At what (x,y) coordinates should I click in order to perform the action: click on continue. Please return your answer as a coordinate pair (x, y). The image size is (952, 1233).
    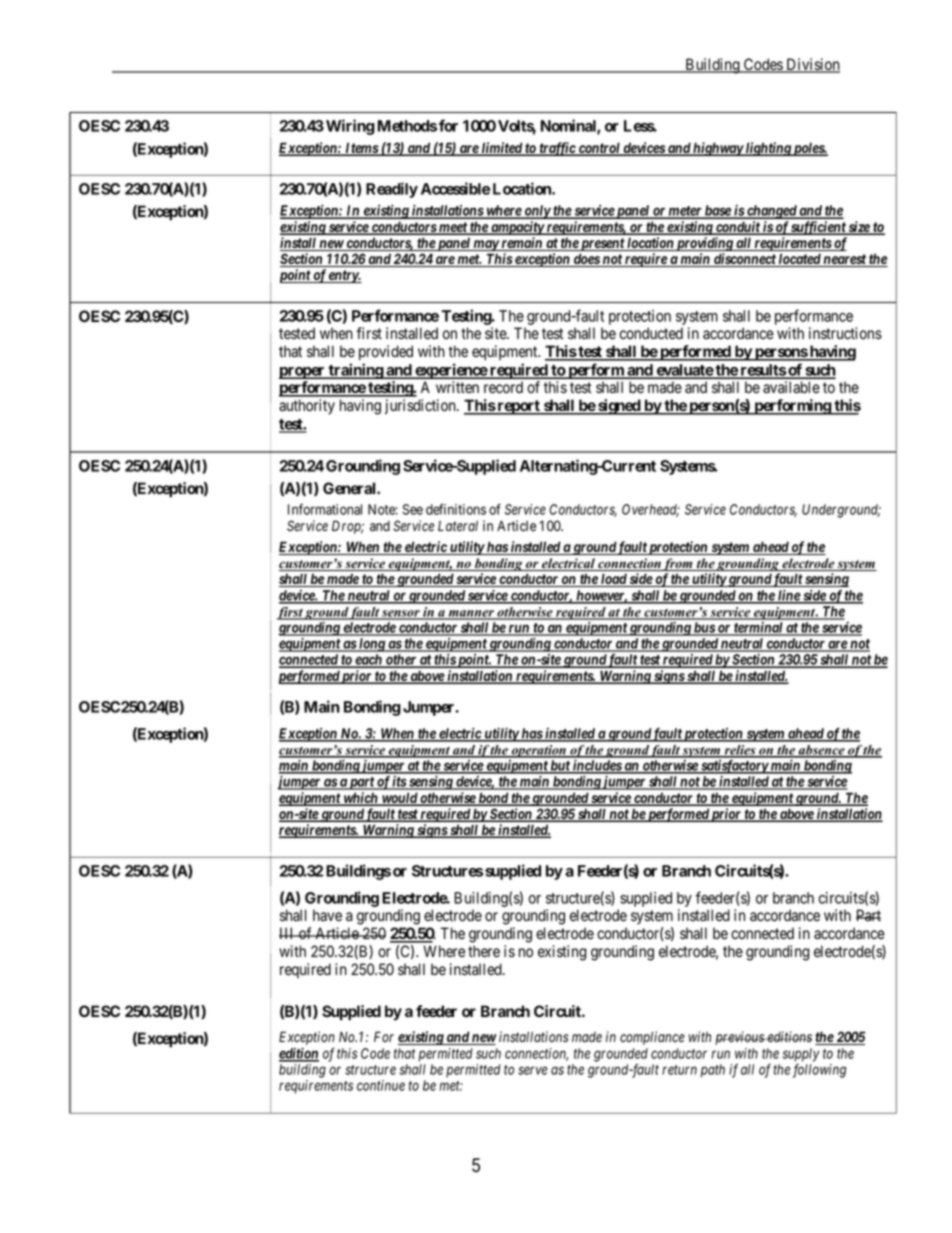
    Looking at the image, I should click on (381, 1085).
